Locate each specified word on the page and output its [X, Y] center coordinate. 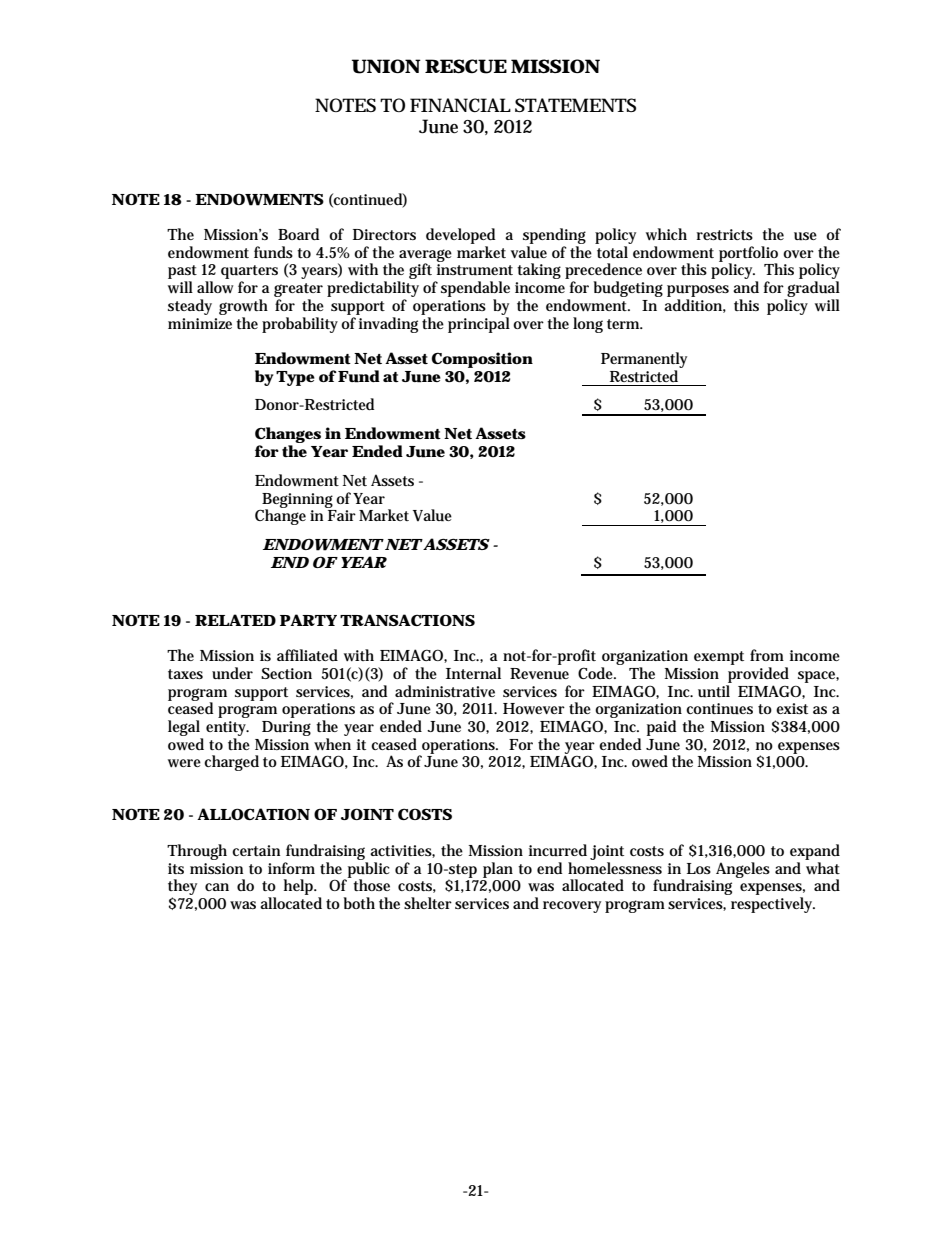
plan [498, 870]
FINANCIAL [460, 105]
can [217, 887]
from [767, 655]
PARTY [308, 620]
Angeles [743, 870]
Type [295, 378]
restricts [725, 234]
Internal [473, 673]
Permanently [644, 360]
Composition [482, 360]
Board [298, 234]
